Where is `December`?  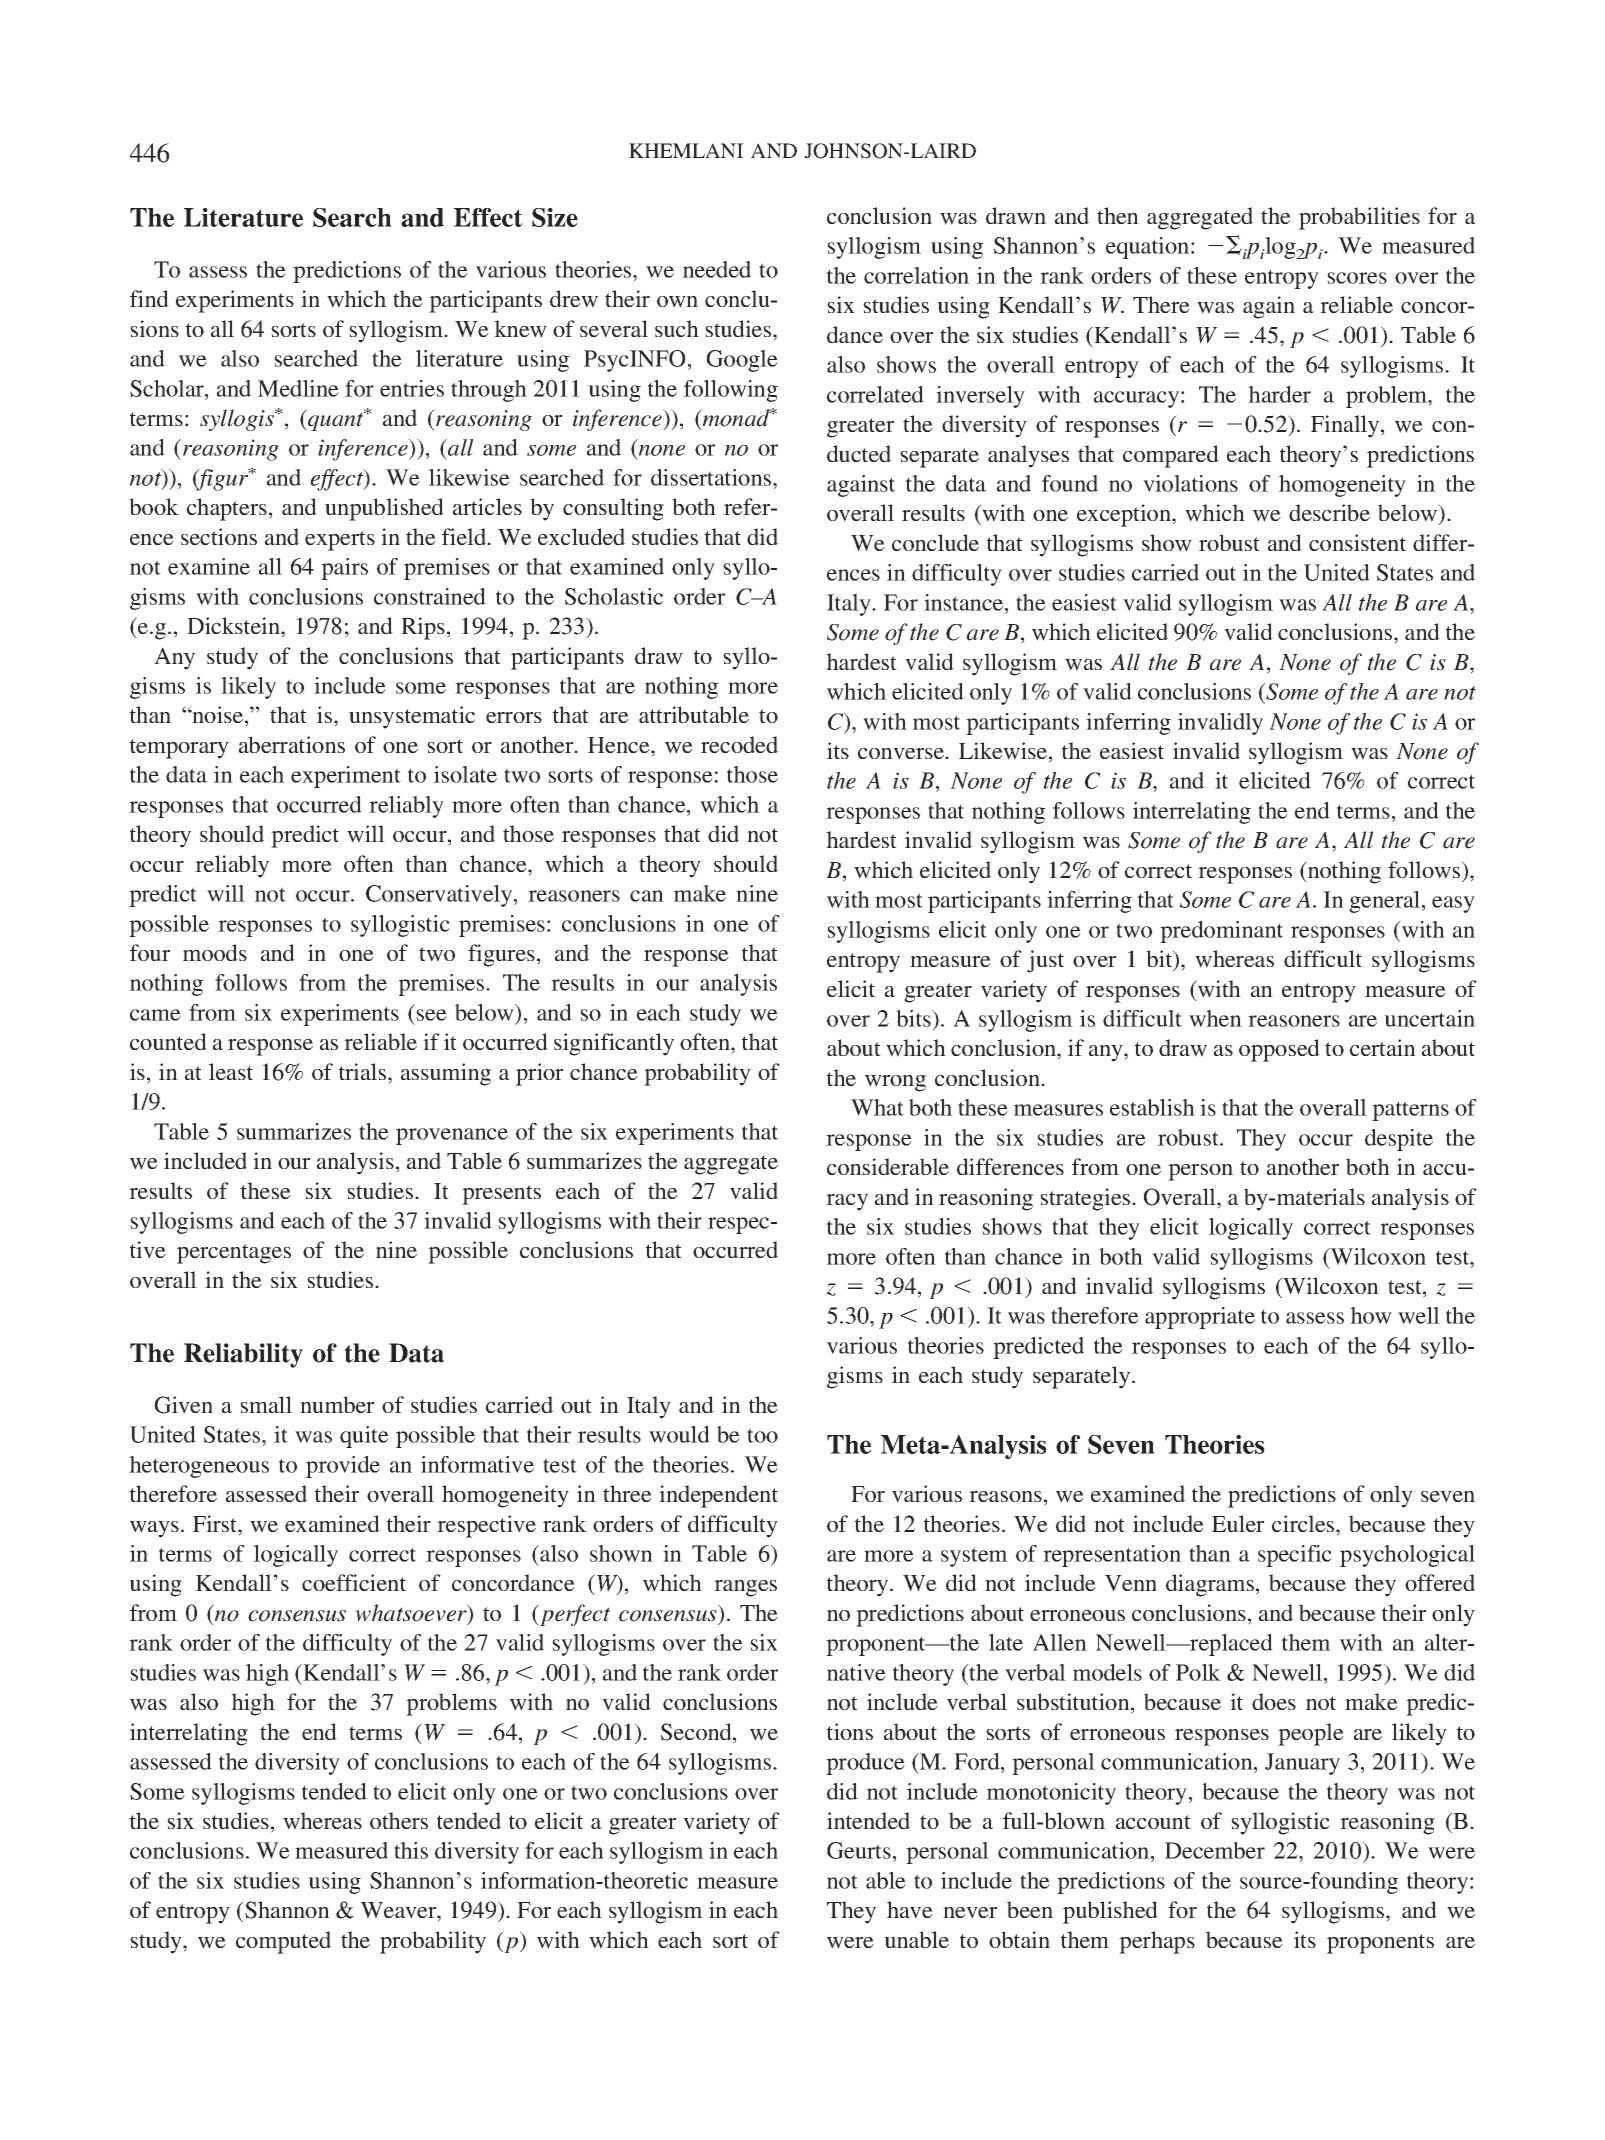
December is located at coordinates (1215, 1850).
